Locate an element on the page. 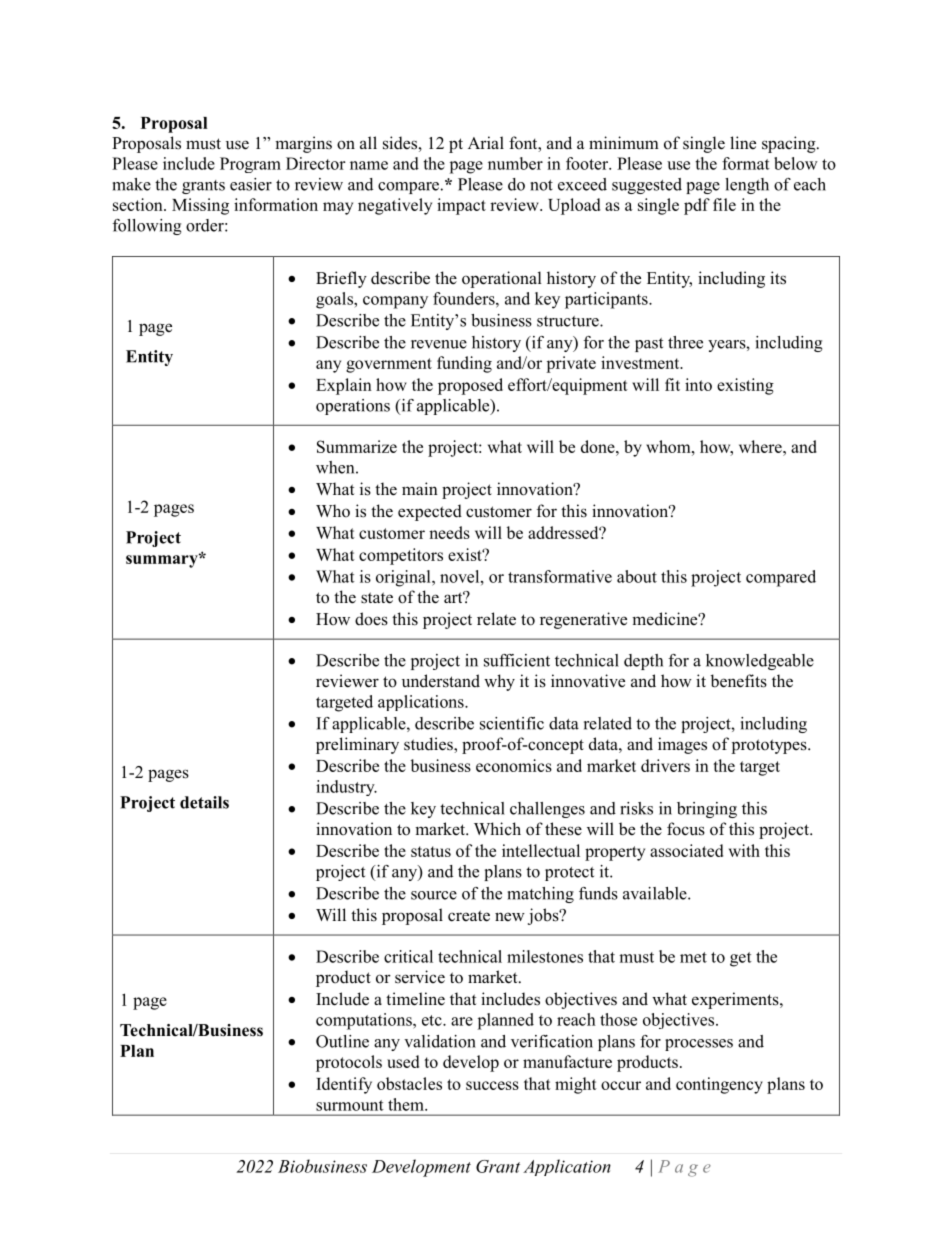  Arial is located at coordinates (486, 142).
